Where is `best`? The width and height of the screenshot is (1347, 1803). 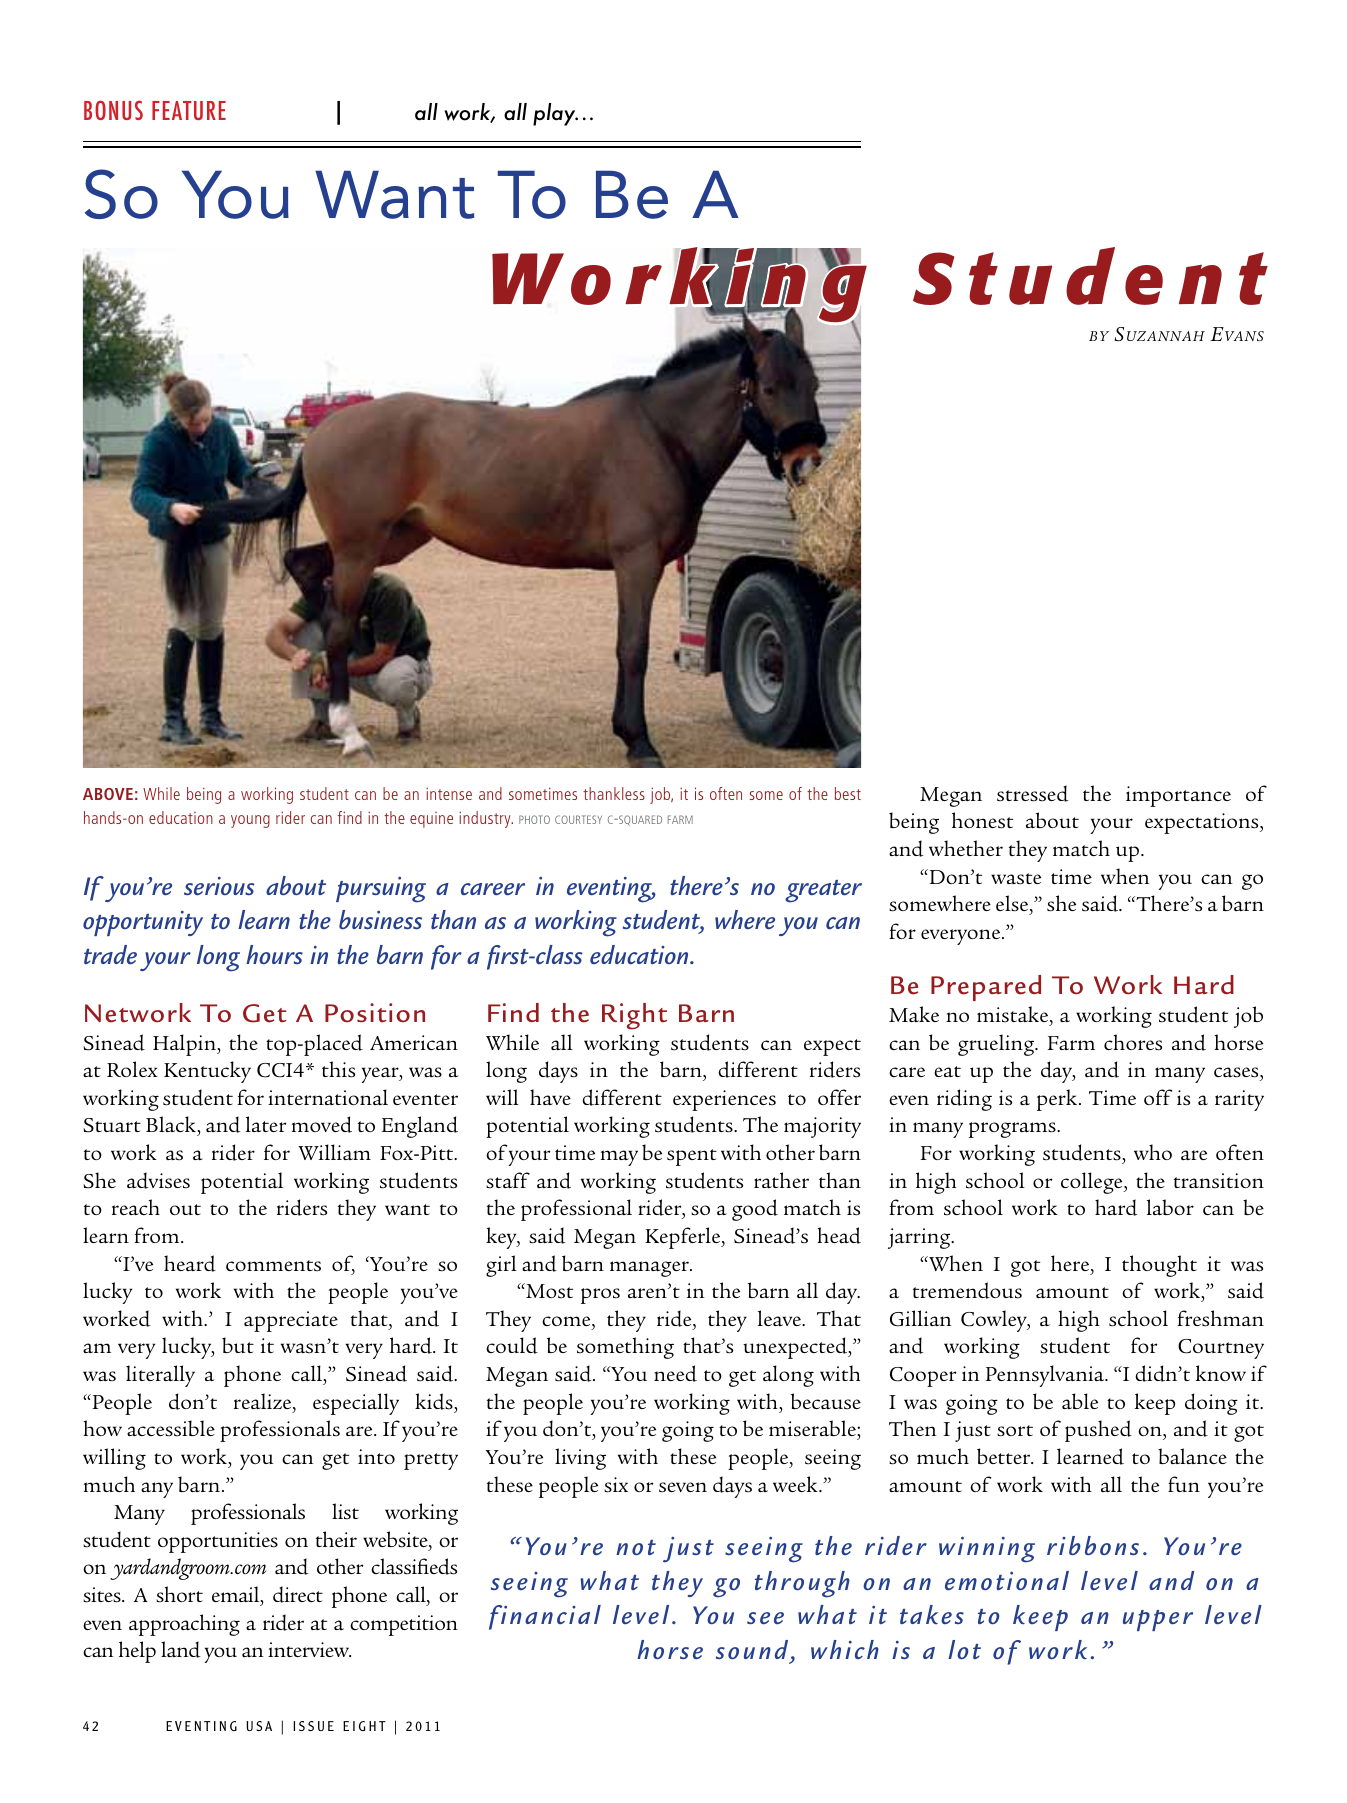 best is located at coordinates (848, 793).
